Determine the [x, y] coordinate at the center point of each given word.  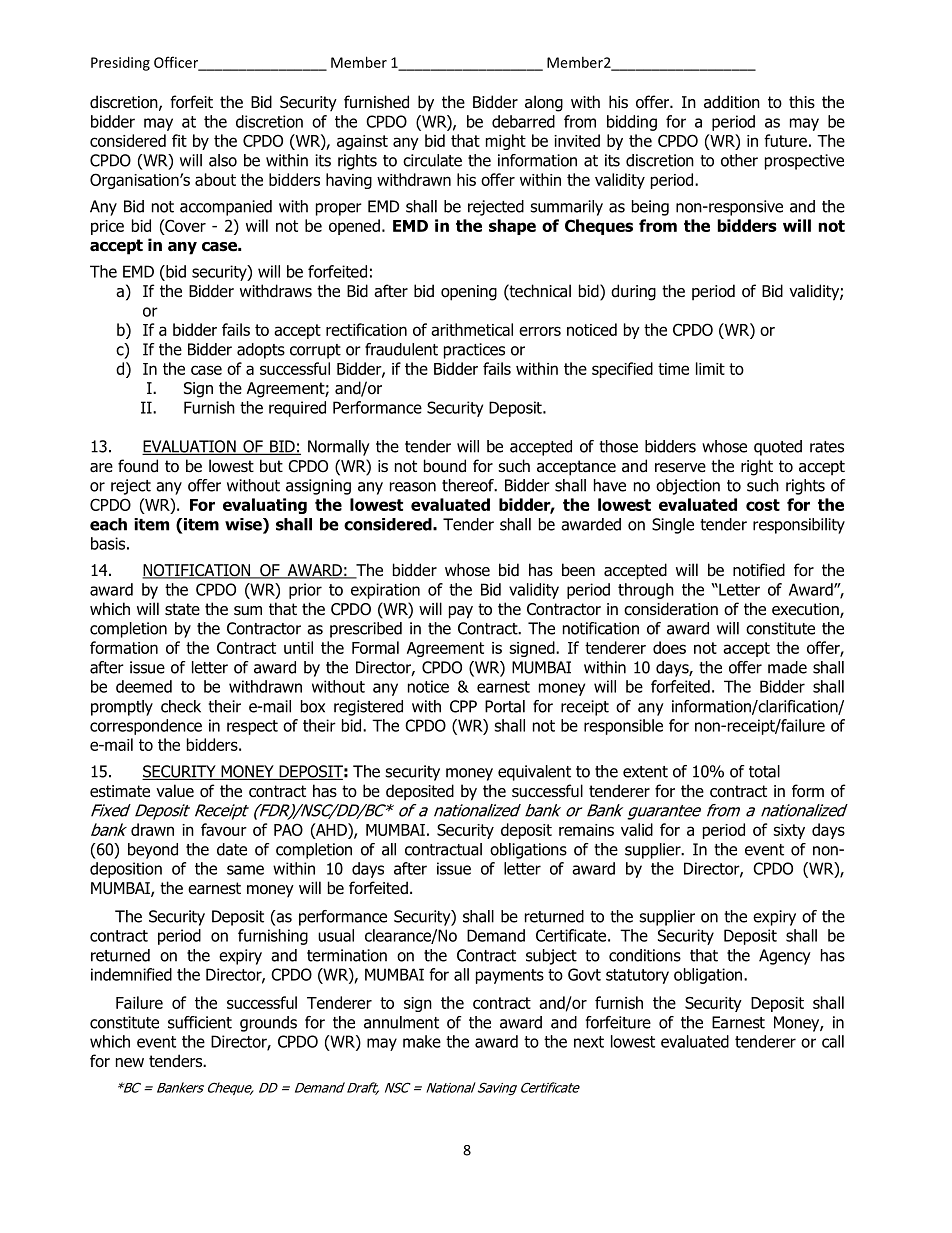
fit [179, 140]
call [833, 1041]
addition [732, 102]
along [544, 103]
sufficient [200, 1022]
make [422, 1041]
